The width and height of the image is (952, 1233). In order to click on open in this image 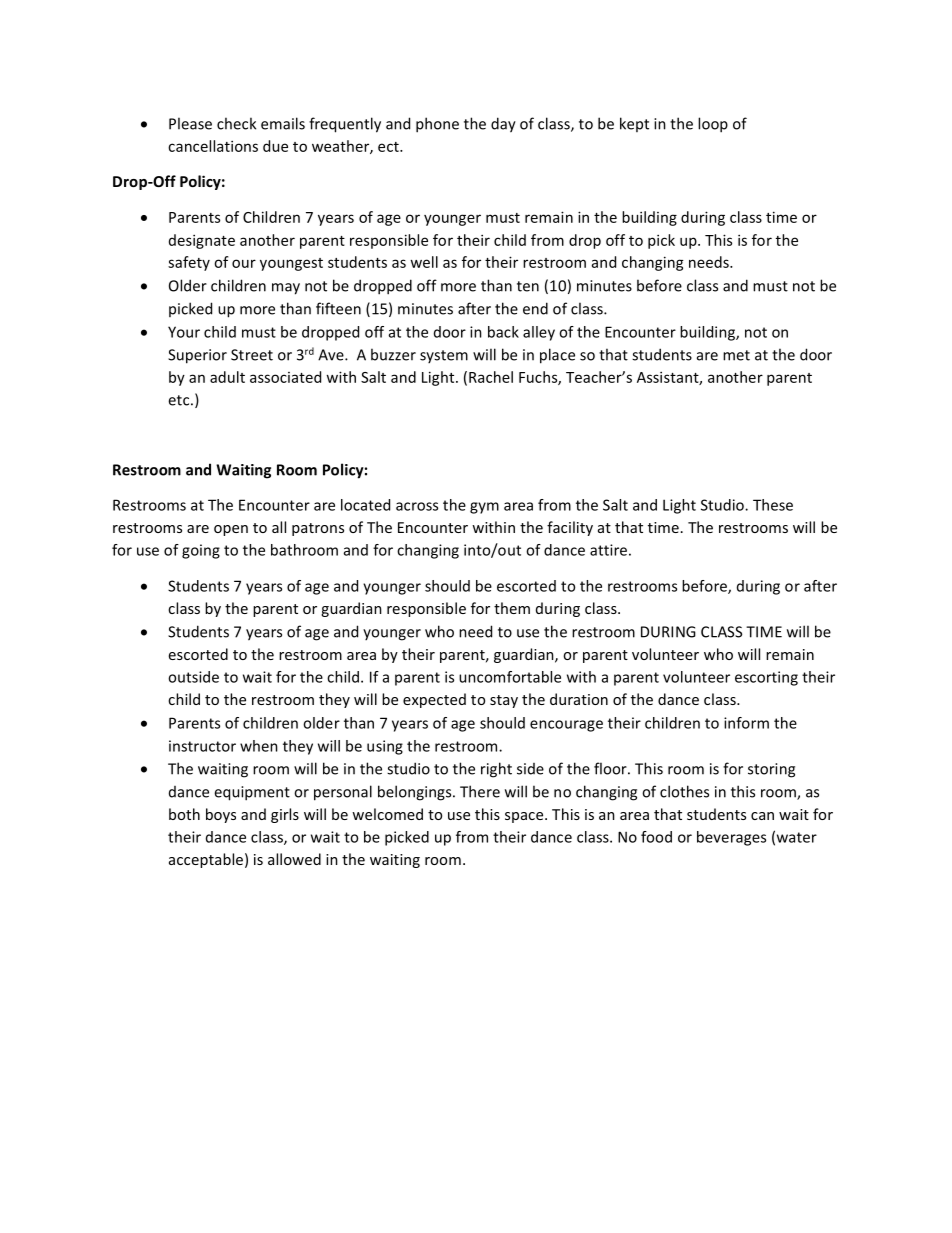, I will do `click(231, 530)`.
